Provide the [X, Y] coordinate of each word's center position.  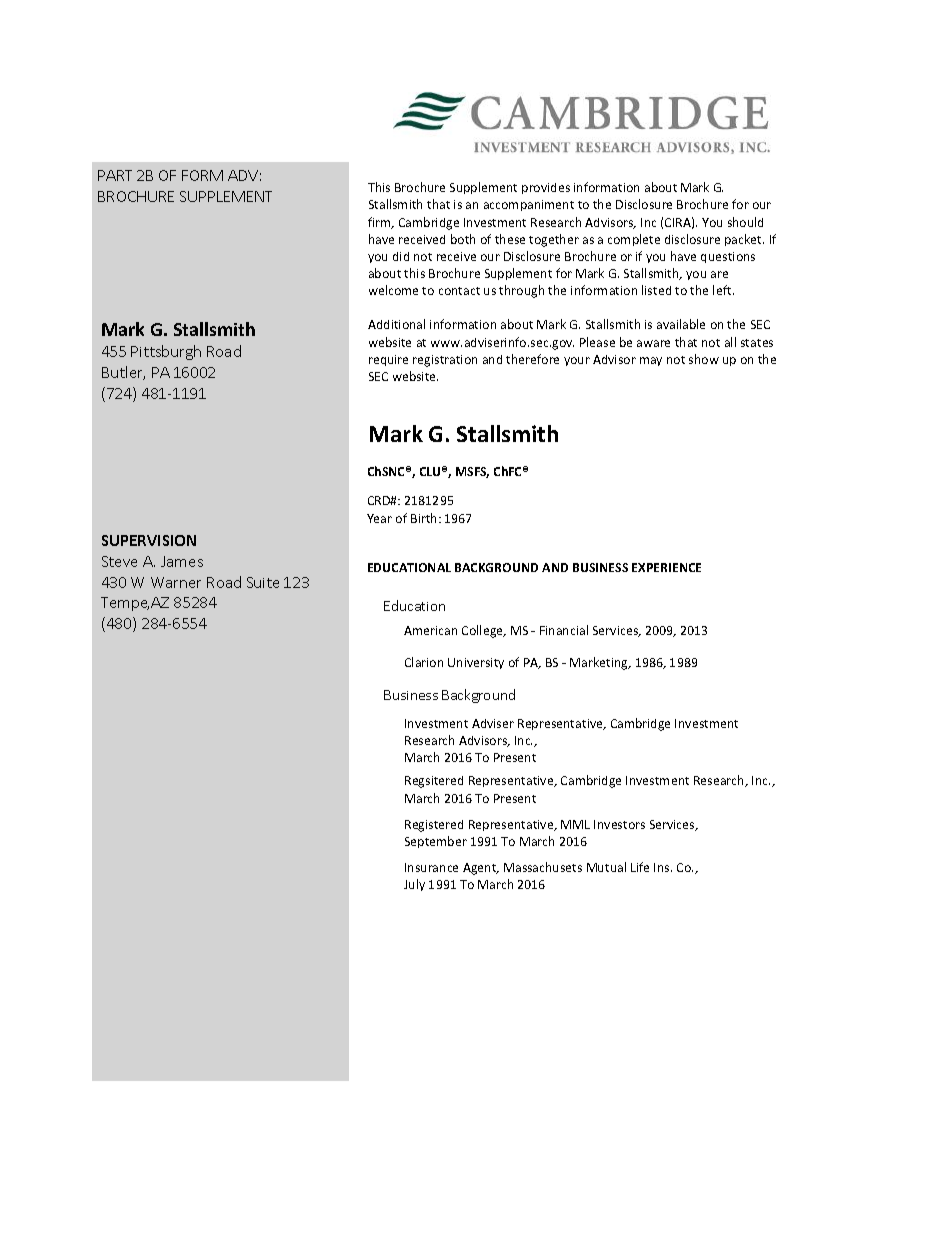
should [745, 222]
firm [380, 223]
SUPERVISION [149, 540]
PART [115, 175]
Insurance [431, 867]
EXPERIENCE [666, 567]
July [414, 885]
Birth [425, 518]
